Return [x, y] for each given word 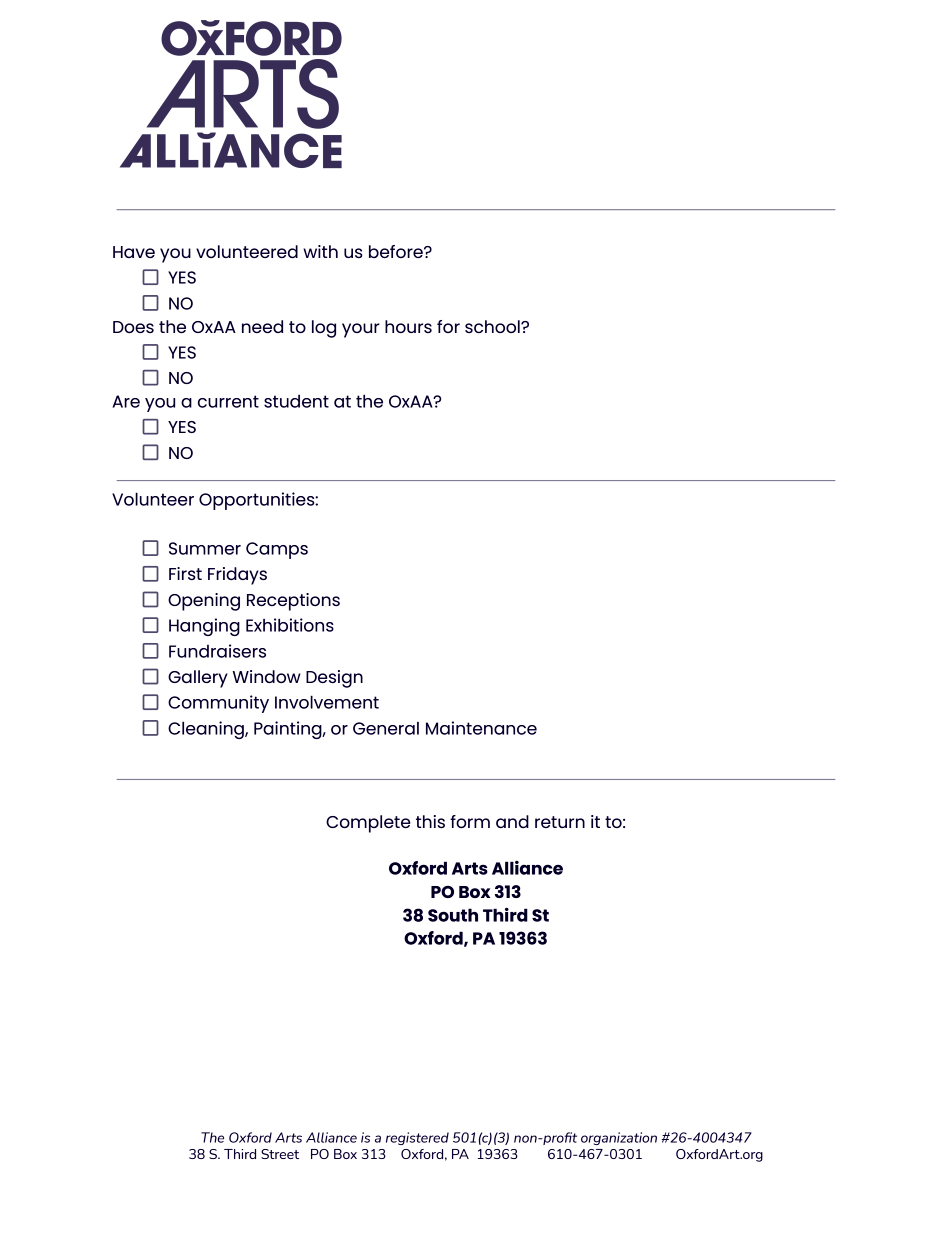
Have [134, 252]
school [493, 326]
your [361, 330]
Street [280, 1154]
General [386, 728]
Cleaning [207, 730]
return [560, 822]
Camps [277, 550]
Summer [205, 548]
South [453, 915]
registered [417, 1138]
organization [619, 1138]
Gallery [198, 679]
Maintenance [481, 728]
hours [408, 326]
